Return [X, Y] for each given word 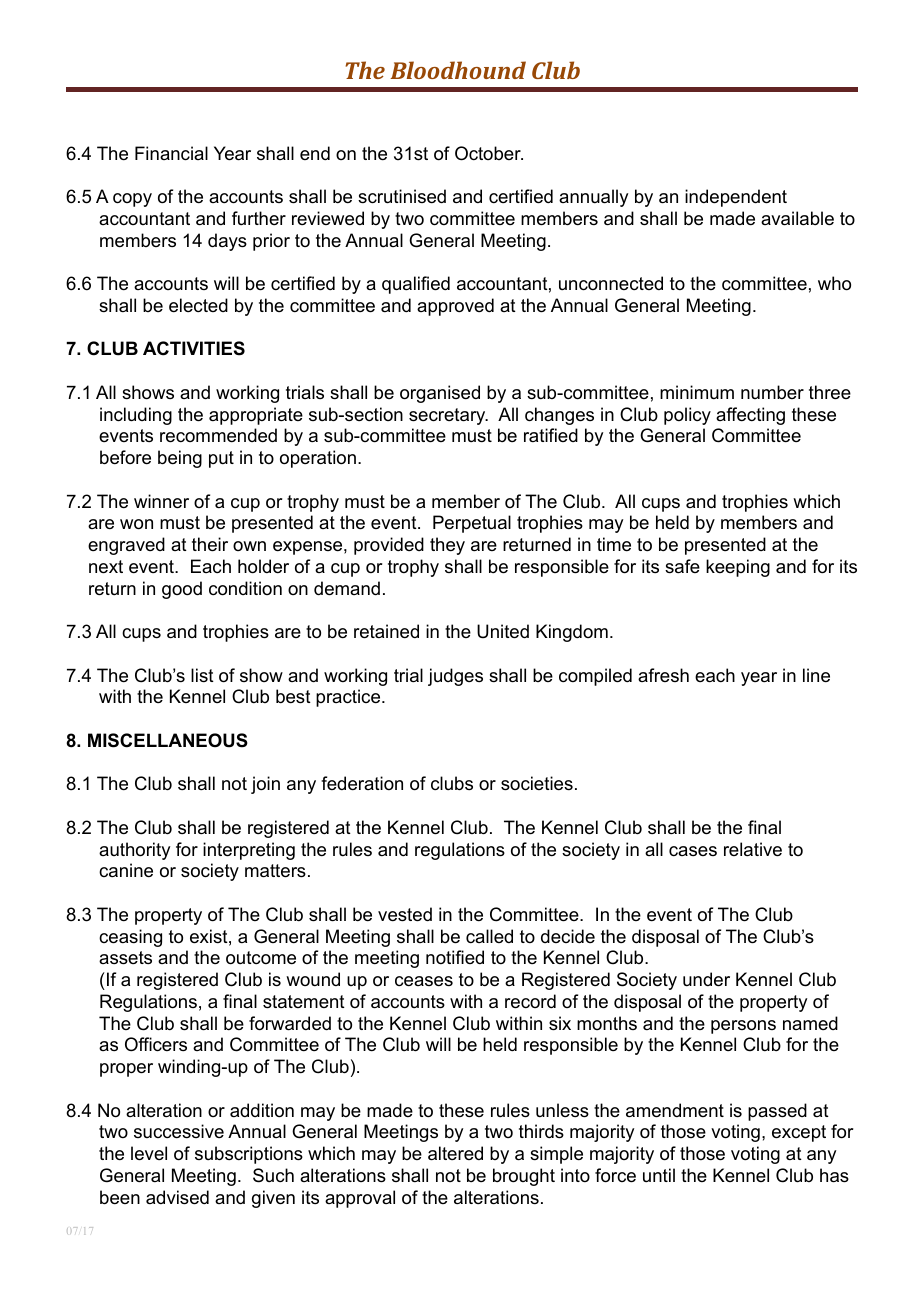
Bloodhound [458, 70]
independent [736, 198]
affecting [750, 416]
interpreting [249, 851]
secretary [448, 416]
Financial [171, 153]
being [180, 459]
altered [455, 1153]
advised [177, 1197]
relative [753, 849]
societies [537, 783]
